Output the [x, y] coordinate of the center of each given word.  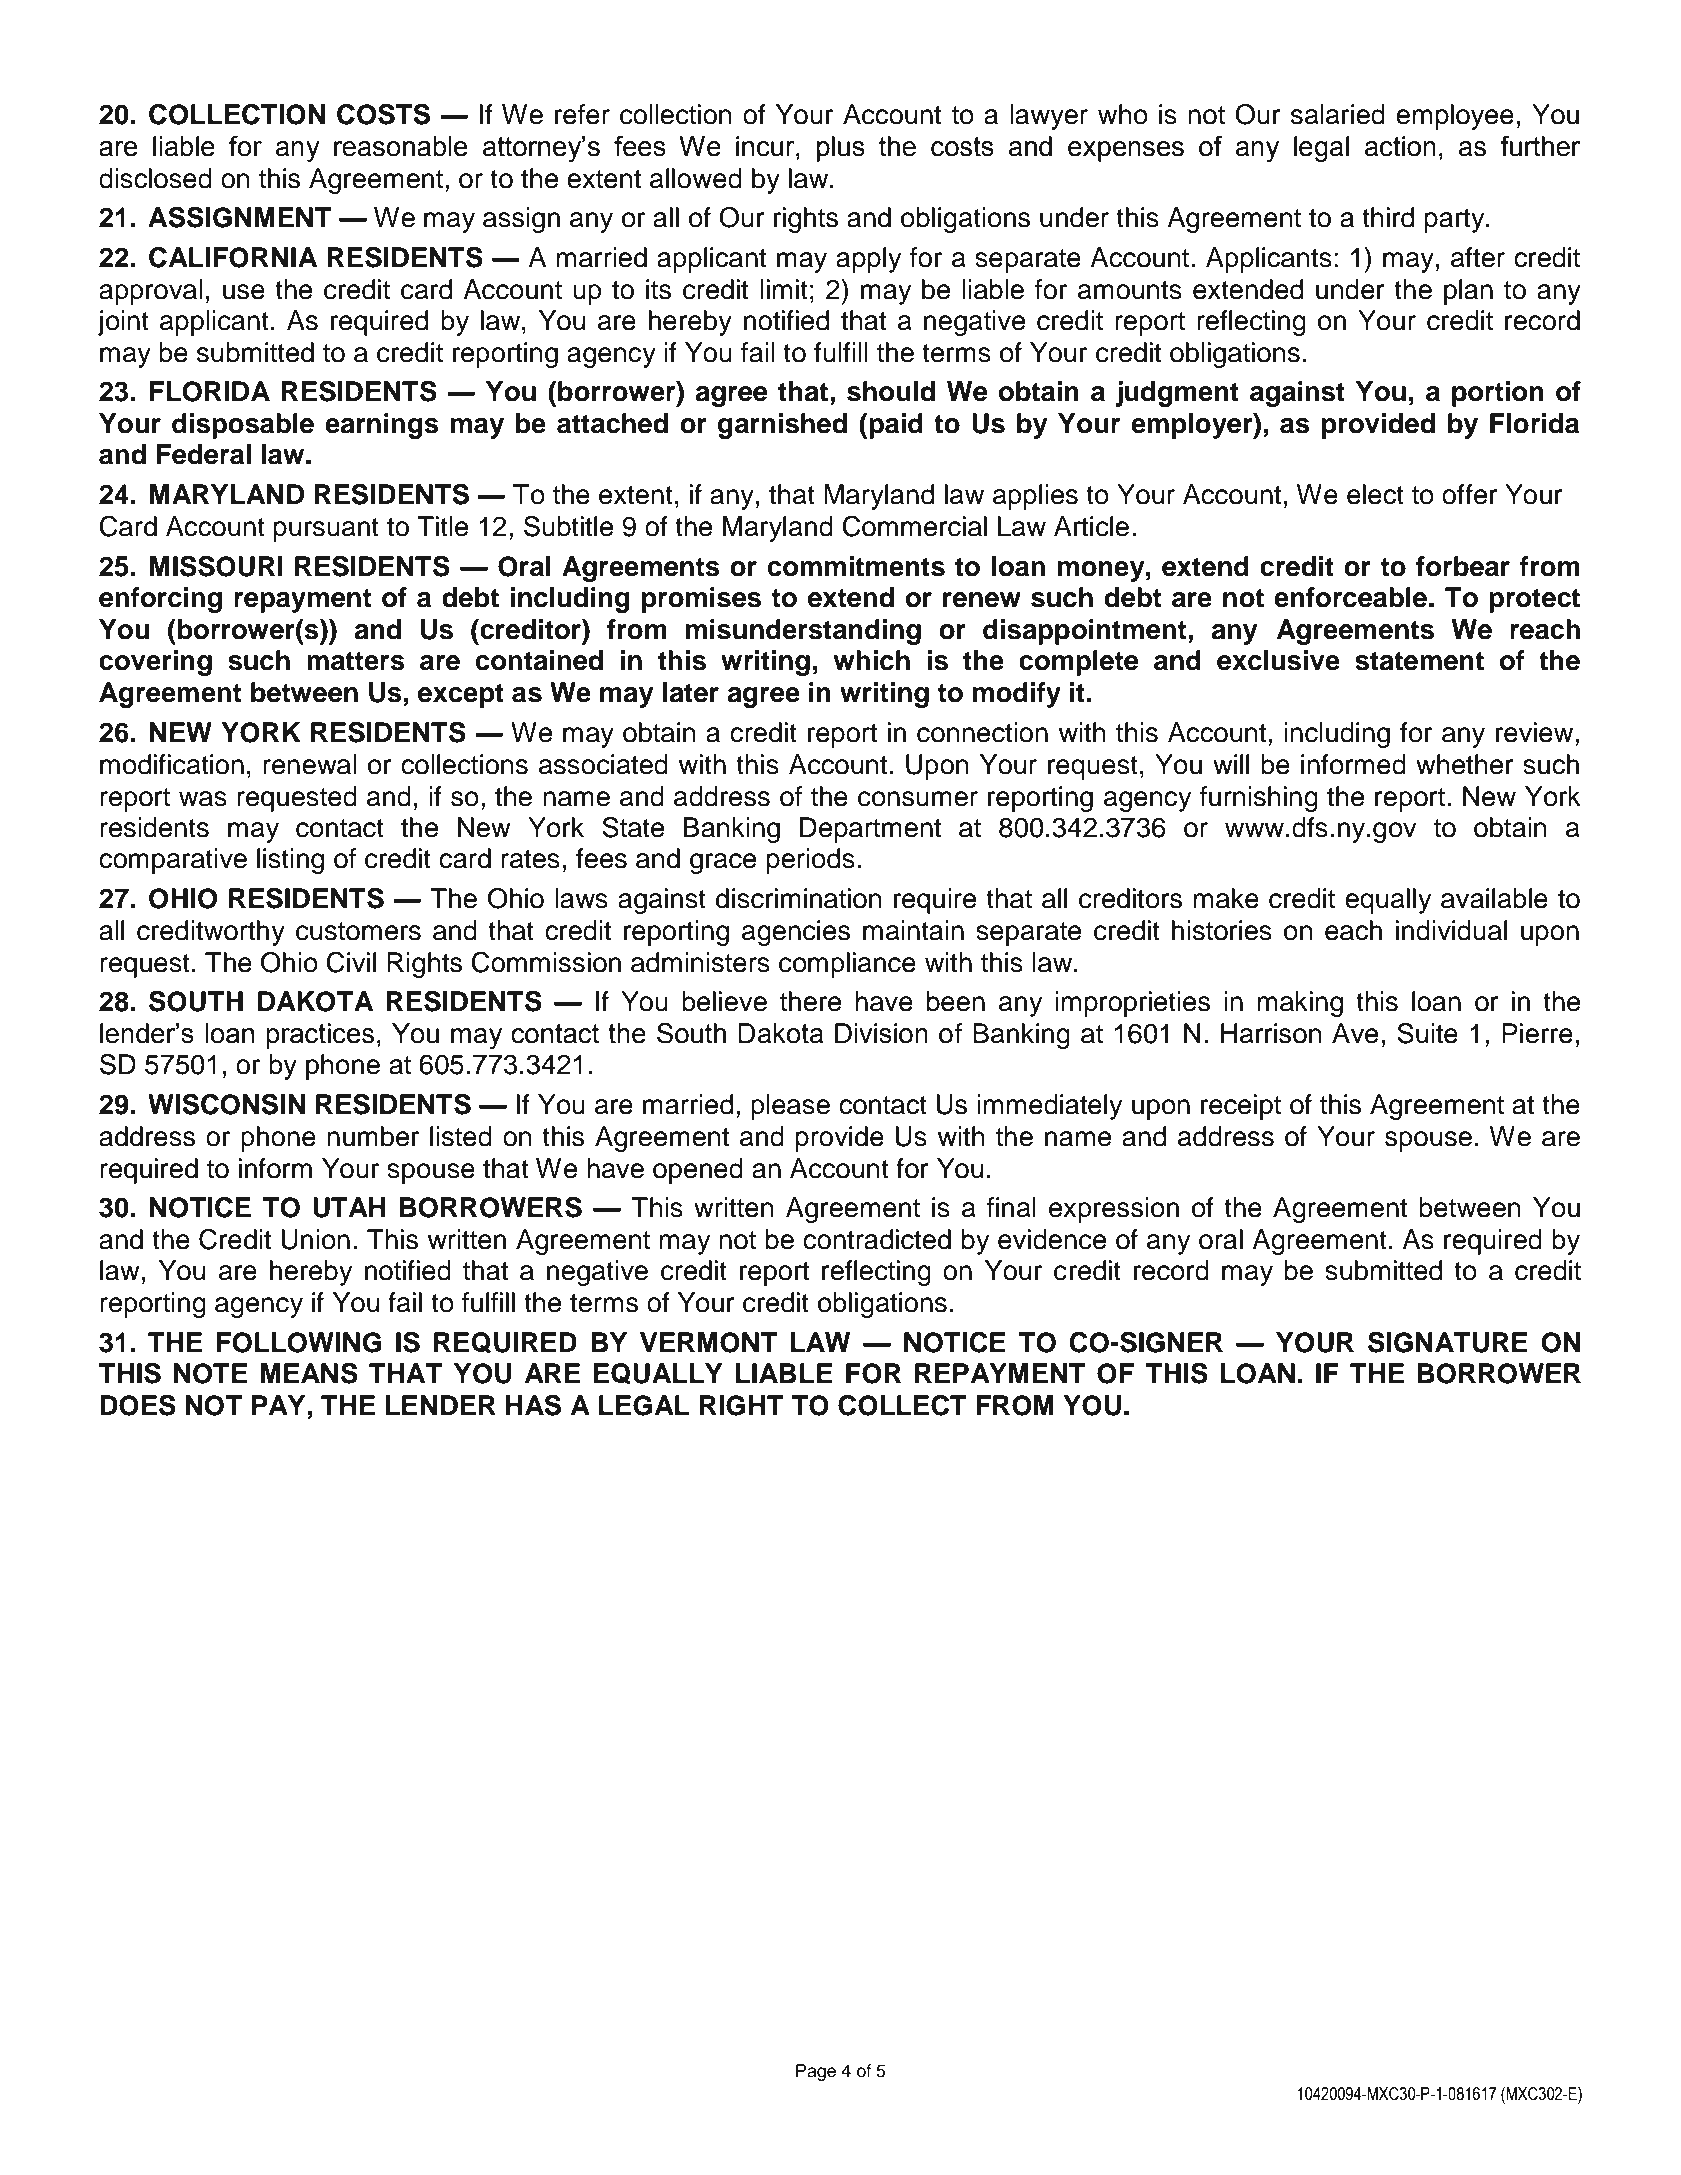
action [1400, 146]
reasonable [401, 146]
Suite [1427, 1033]
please [790, 1107]
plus [841, 149]
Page [816, 2072]
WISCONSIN [226, 1104]
